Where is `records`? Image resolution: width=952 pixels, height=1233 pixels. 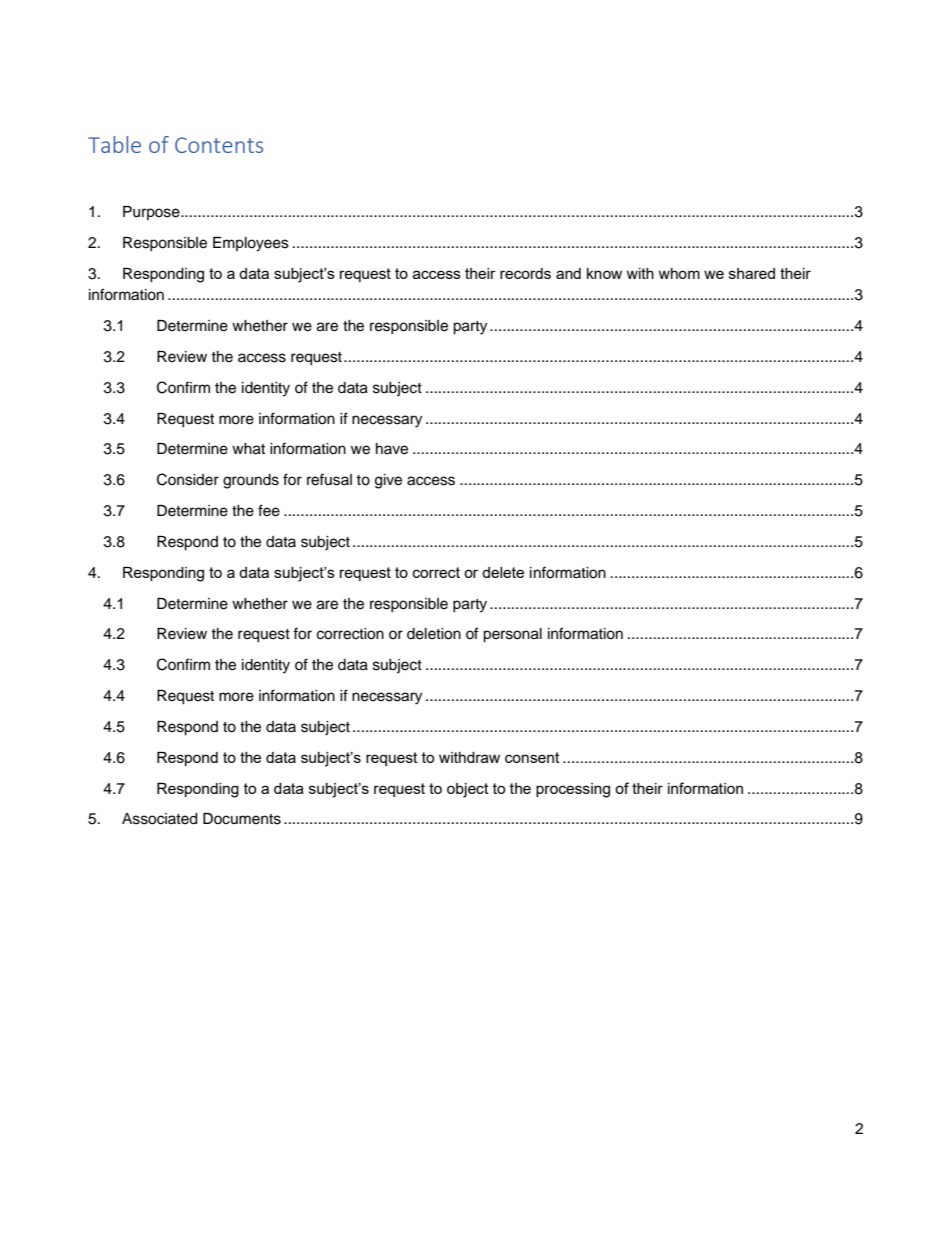 records is located at coordinates (525, 273).
